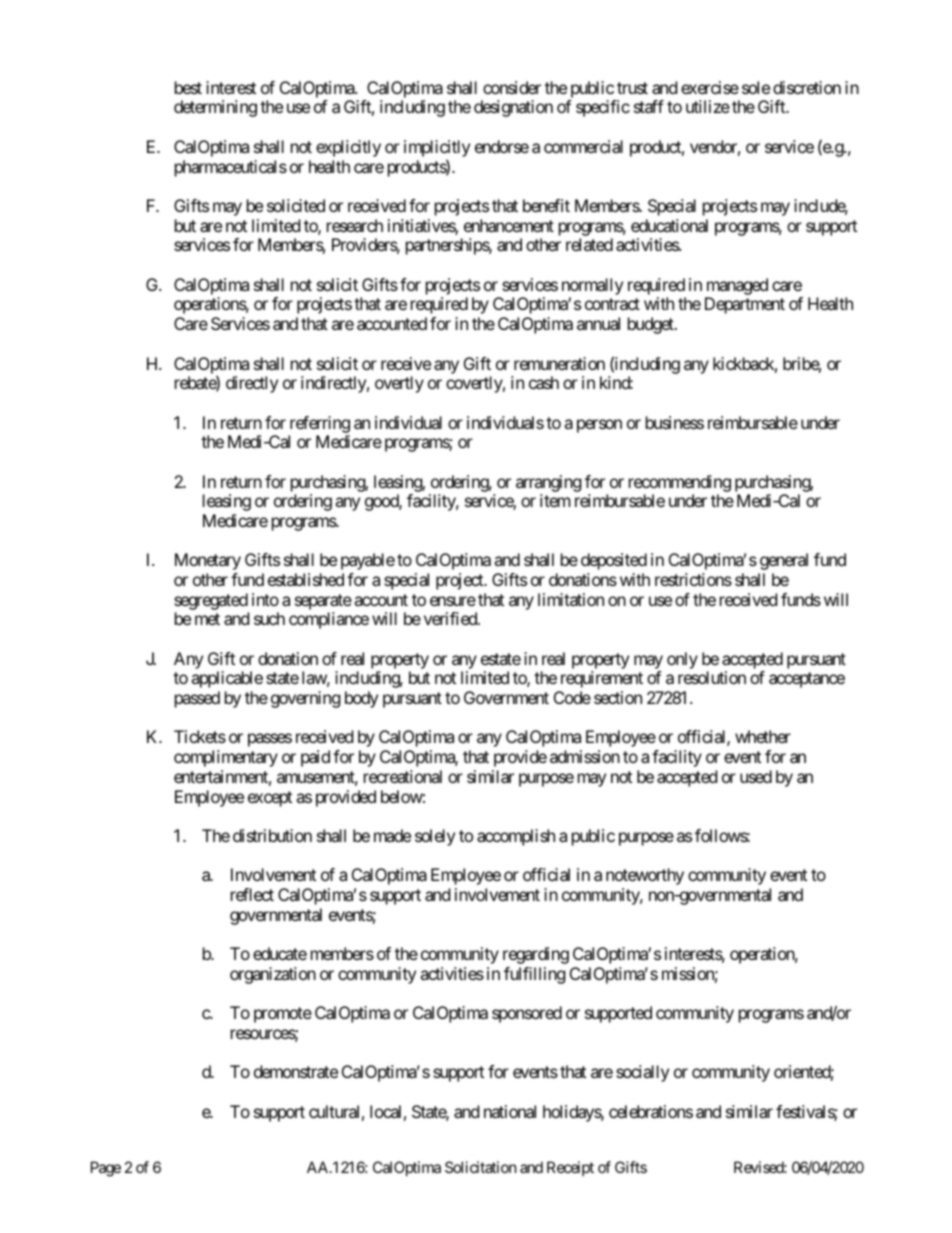 This screenshot has height=1233, width=952. I want to click on only, so click(682, 660).
